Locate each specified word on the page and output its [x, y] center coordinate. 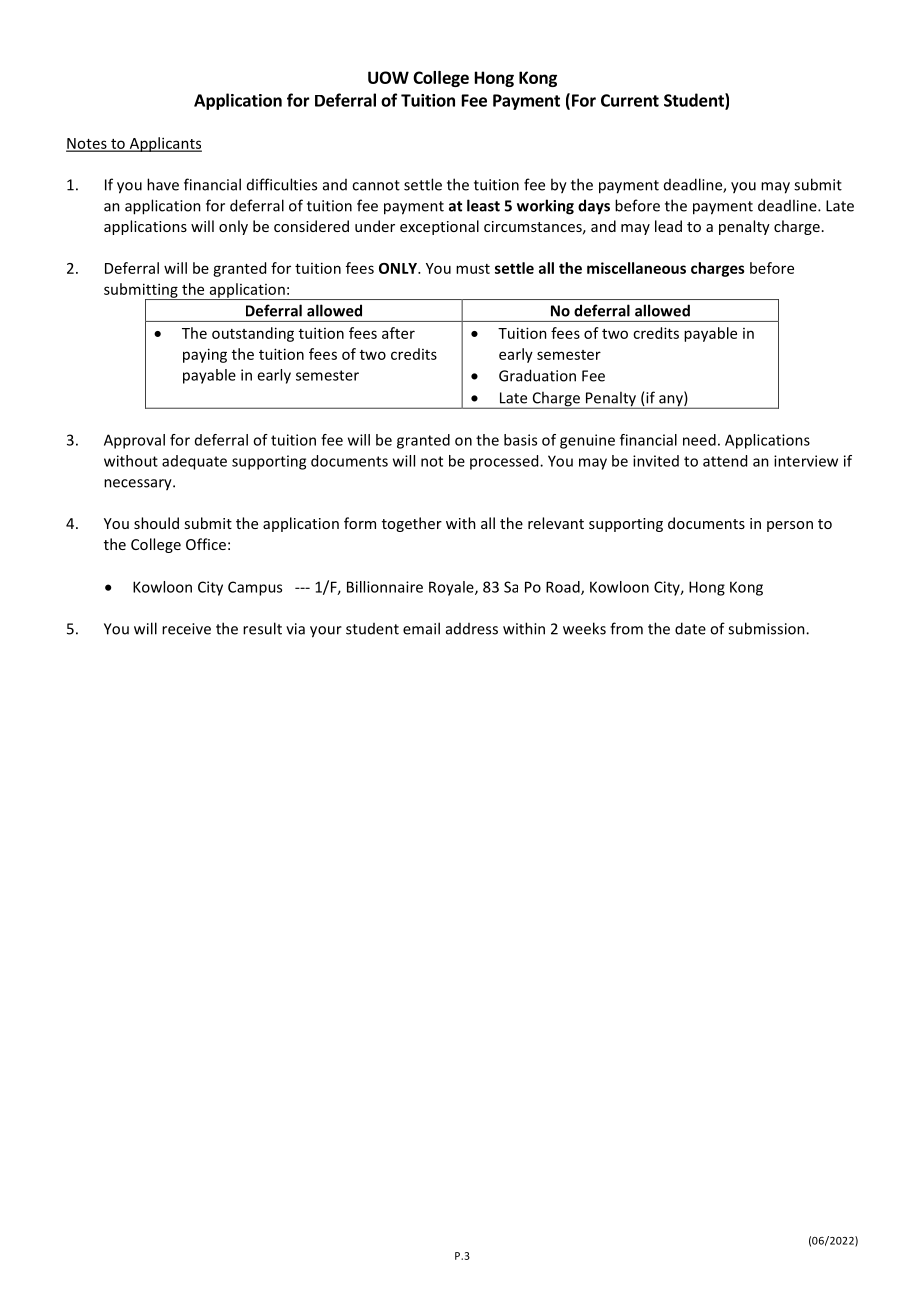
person [790, 526]
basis [520, 440]
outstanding [253, 334]
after [398, 333]
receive [186, 629]
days [594, 207]
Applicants [164, 144]
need [699, 440]
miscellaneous [636, 268]
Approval [134, 441]
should [156, 523]
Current [630, 100]
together [412, 524]
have [163, 184]
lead [668, 226]
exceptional [439, 227]
